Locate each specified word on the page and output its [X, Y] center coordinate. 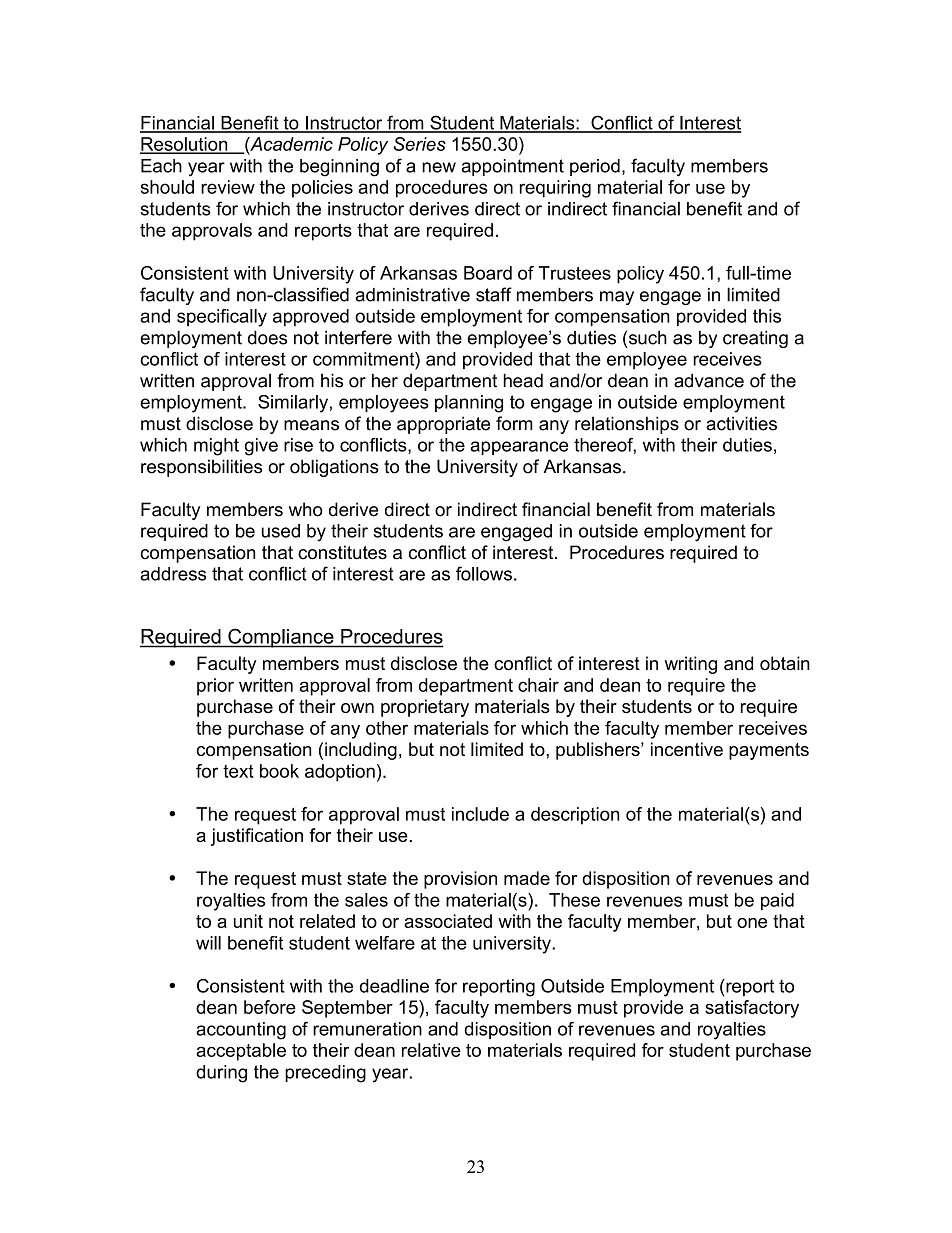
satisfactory [752, 1009]
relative [431, 1050]
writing [691, 665]
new [439, 167]
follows [484, 573]
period [595, 167]
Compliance [281, 638]
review [228, 187]
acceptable [241, 1052]
